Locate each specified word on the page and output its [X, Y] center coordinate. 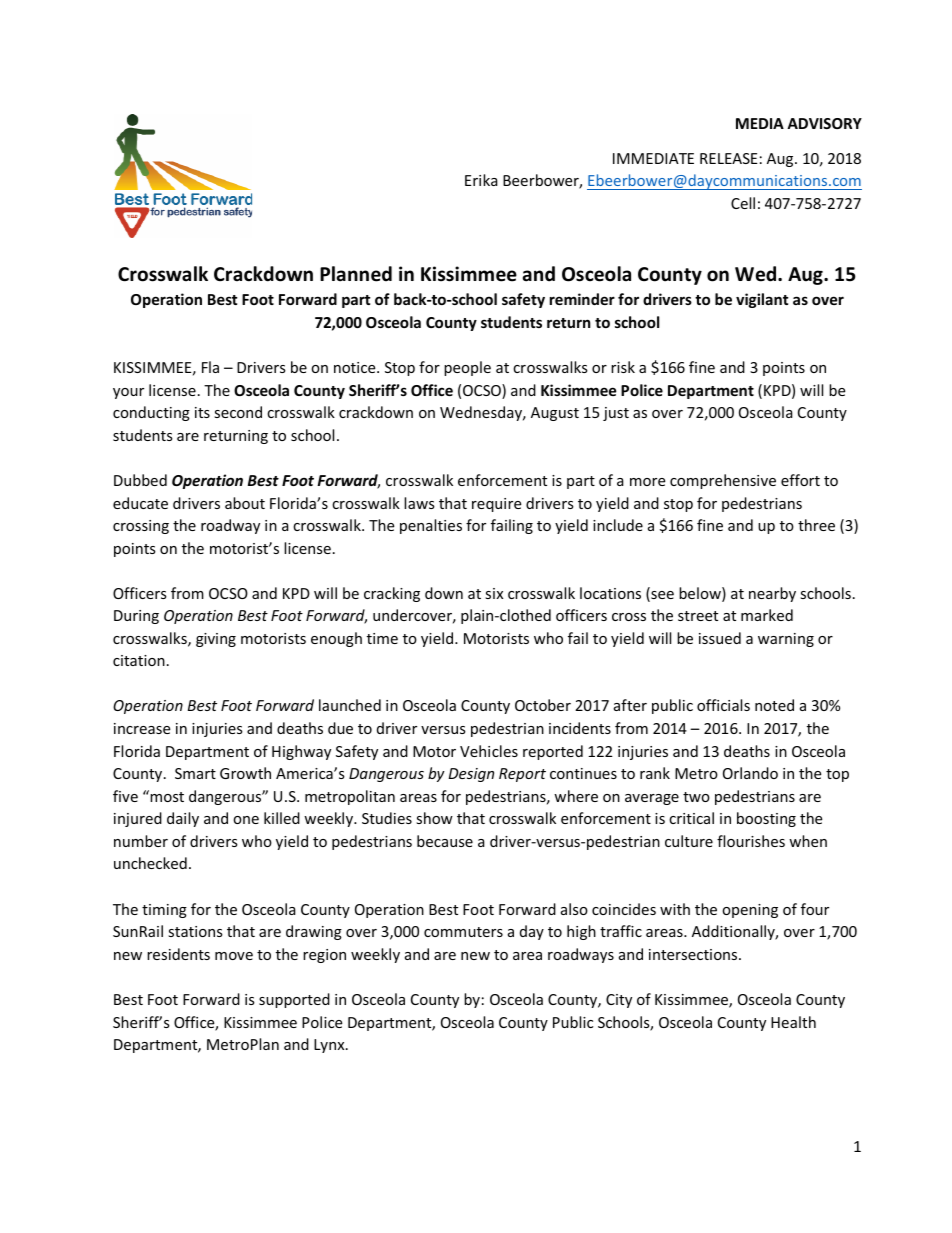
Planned [356, 274]
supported [294, 1000]
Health [793, 1022]
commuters [463, 932]
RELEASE [729, 158]
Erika [481, 180]
